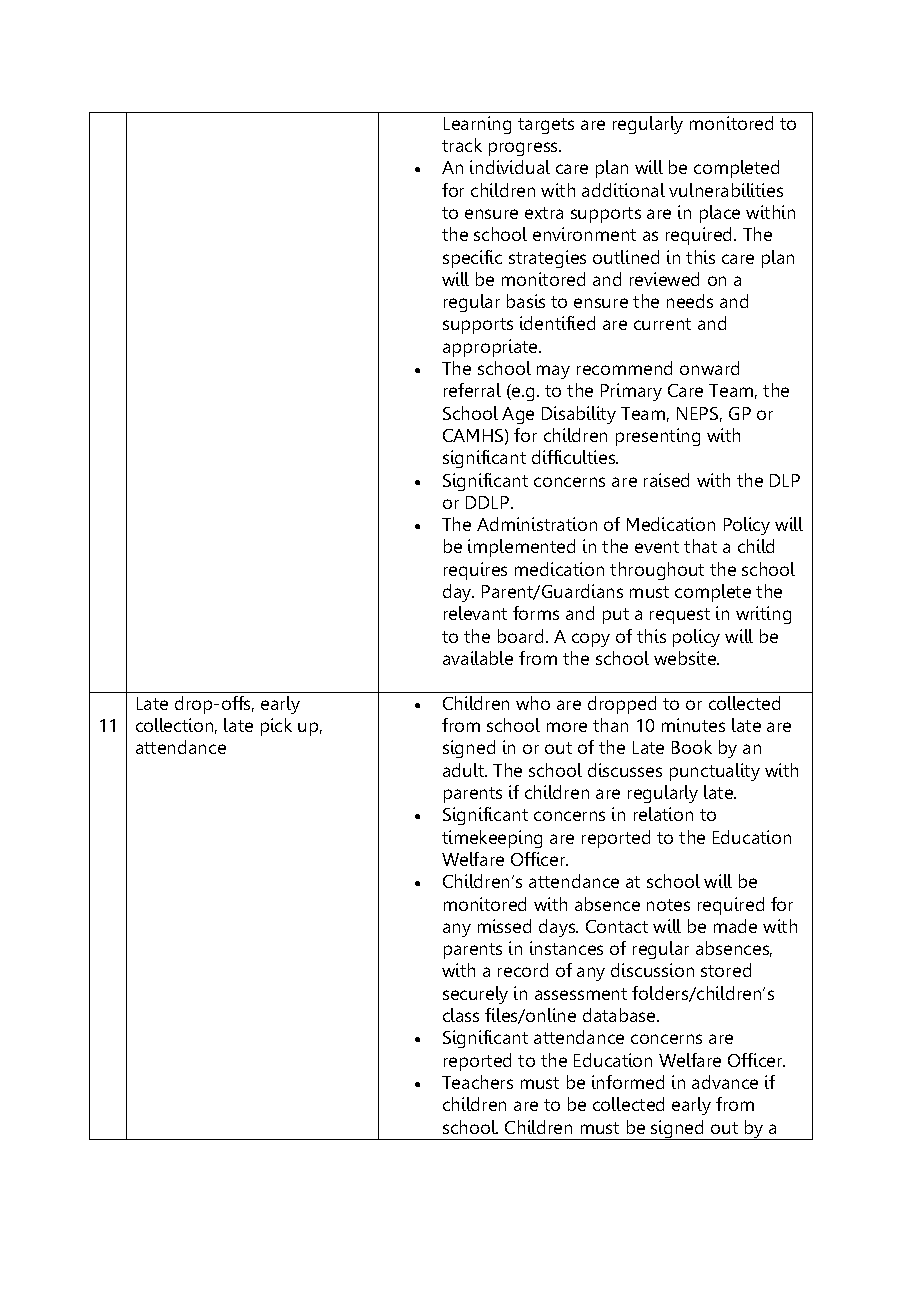 This image has width=924, height=1308. I want to click on who, so click(533, 703).
